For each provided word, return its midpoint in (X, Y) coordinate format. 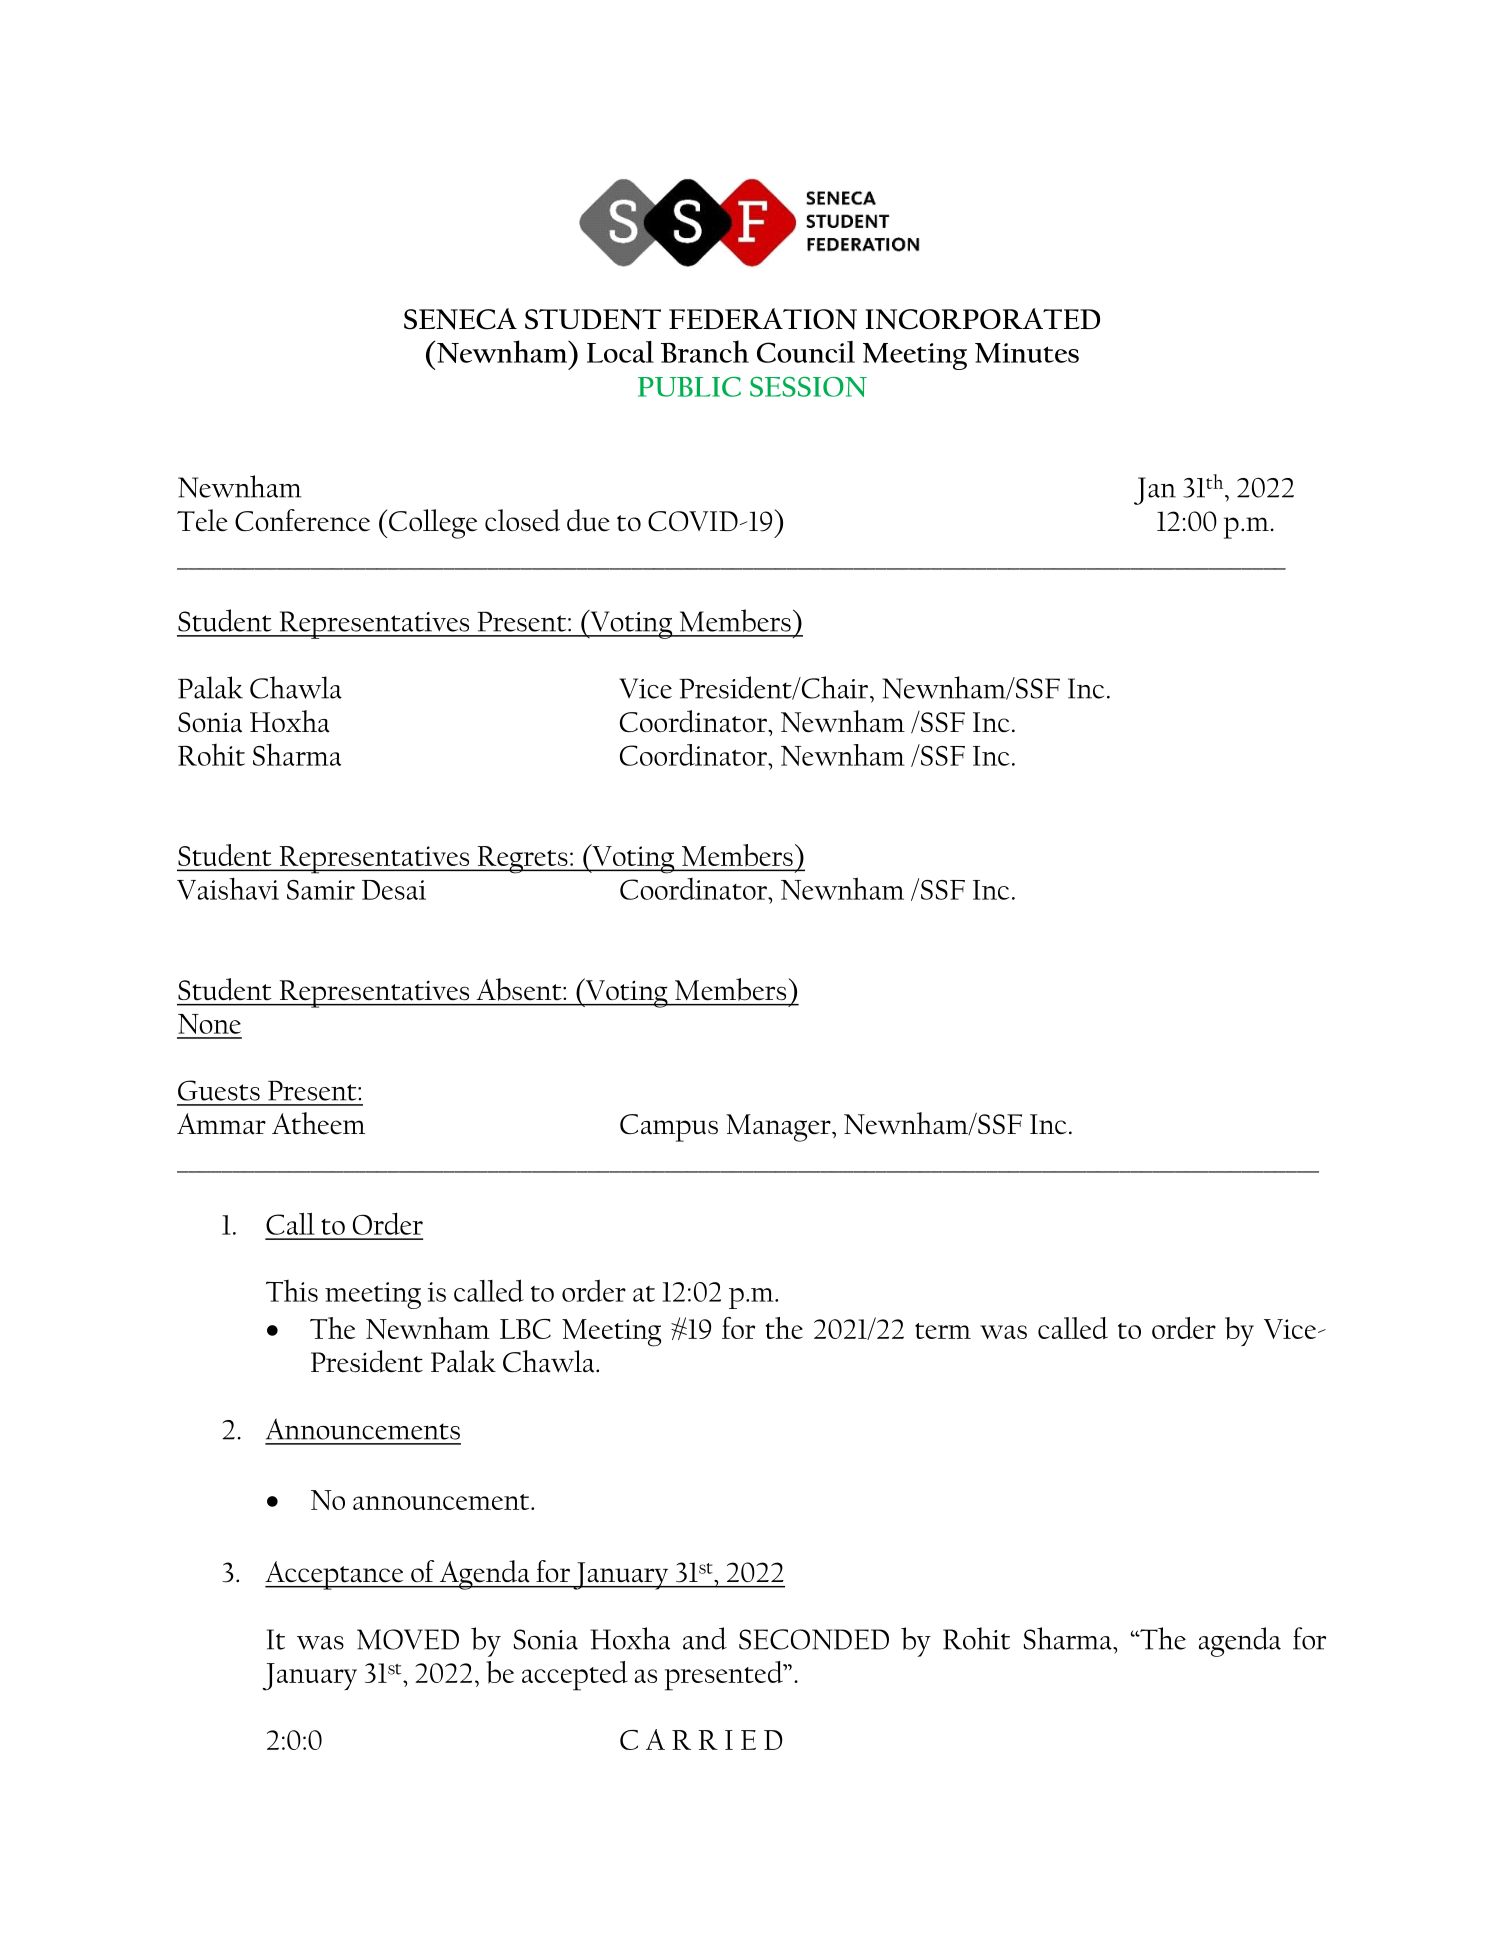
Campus (669, 1128)
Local (620, 352)
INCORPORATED (982, 319)
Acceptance (335, 1575)
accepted (575, 1676)
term (943, 1331)
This (292, 1291)
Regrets (522, 860)
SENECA (460, 319)
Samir (321, 890)
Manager (779, 1128)
